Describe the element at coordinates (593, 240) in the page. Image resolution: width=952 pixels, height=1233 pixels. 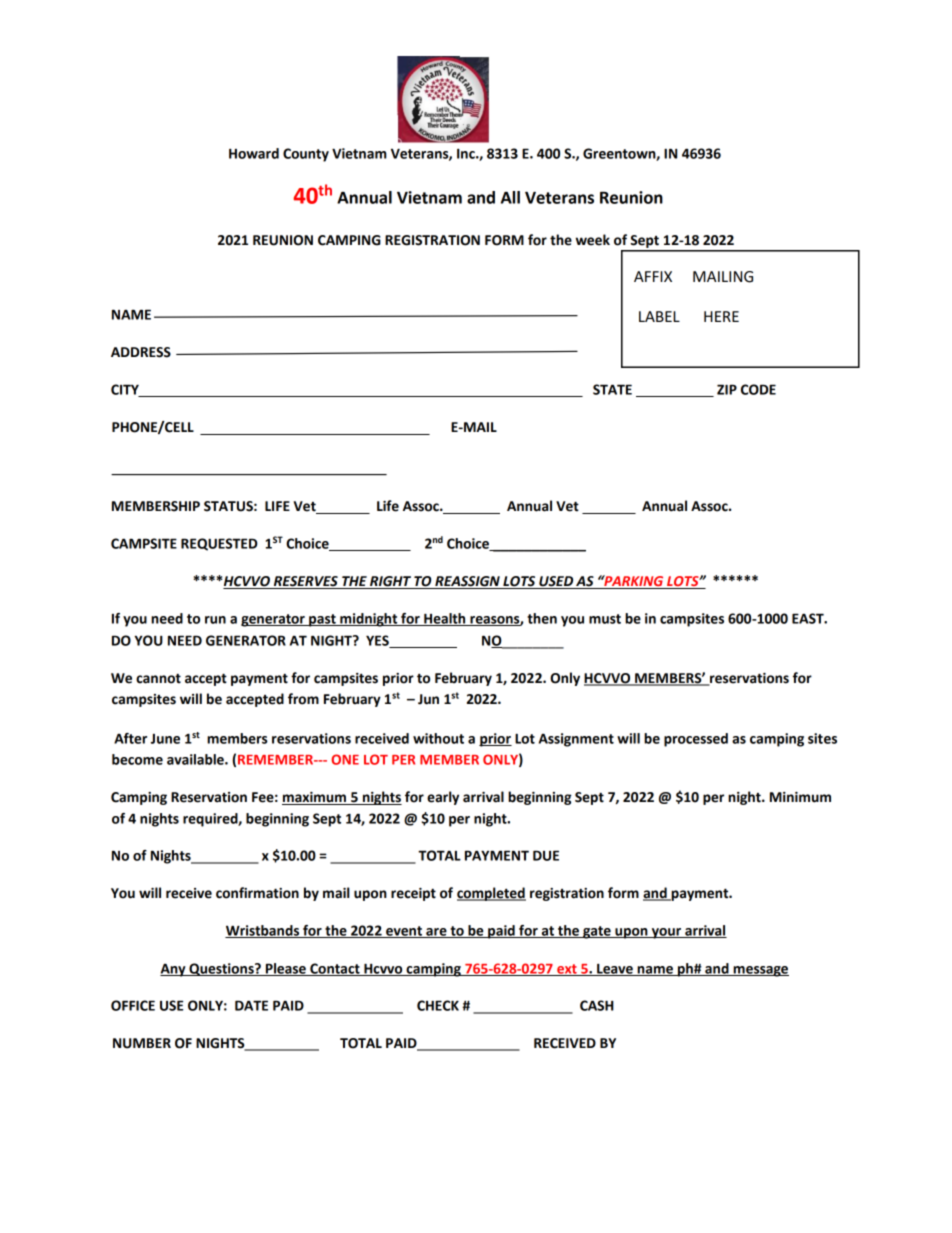
I see `week` at that location.
